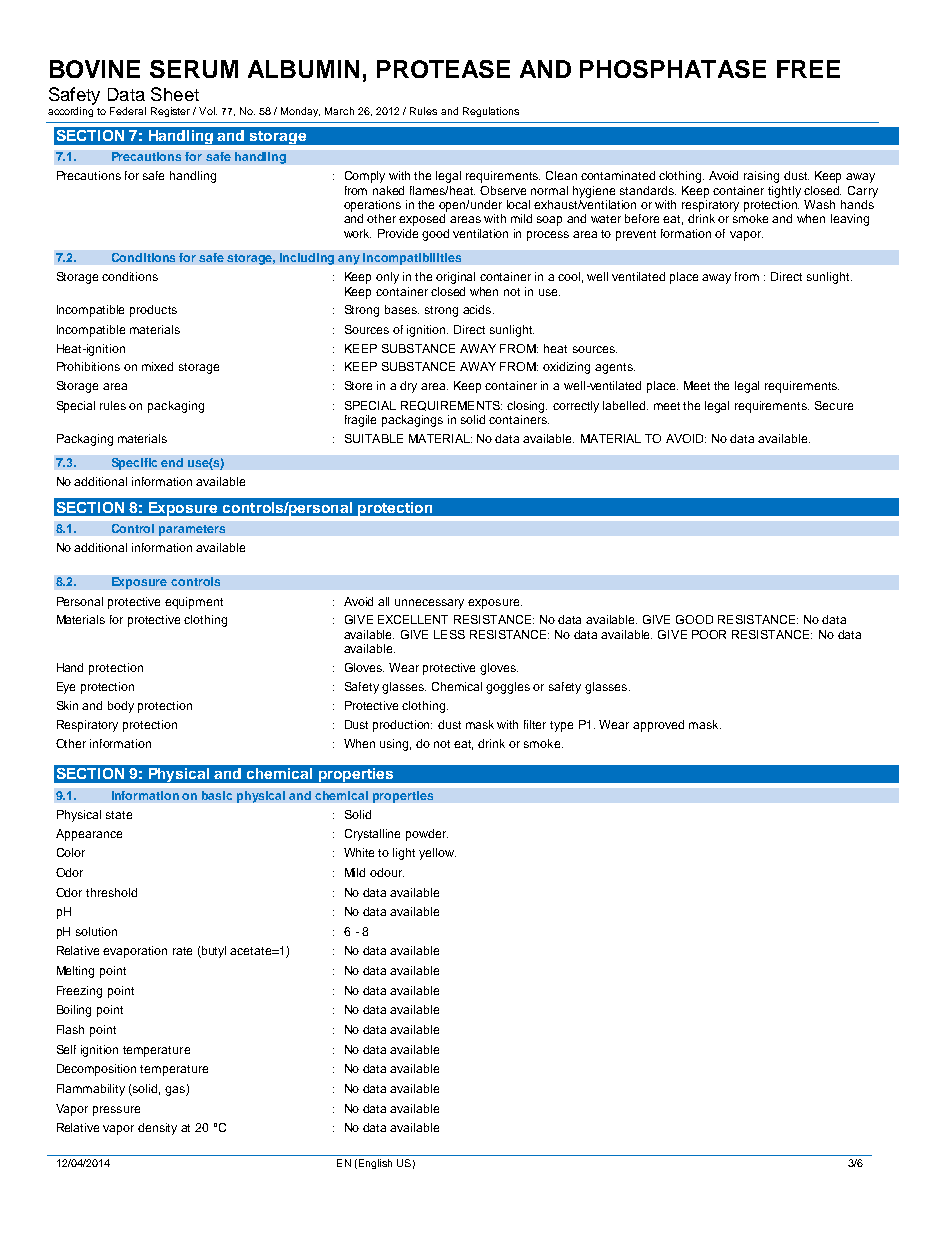 This page has width=952, height=1233. What do you see at coordinates (658, 726) in the page?
I see `approved` at bounding box center [658, 726].
